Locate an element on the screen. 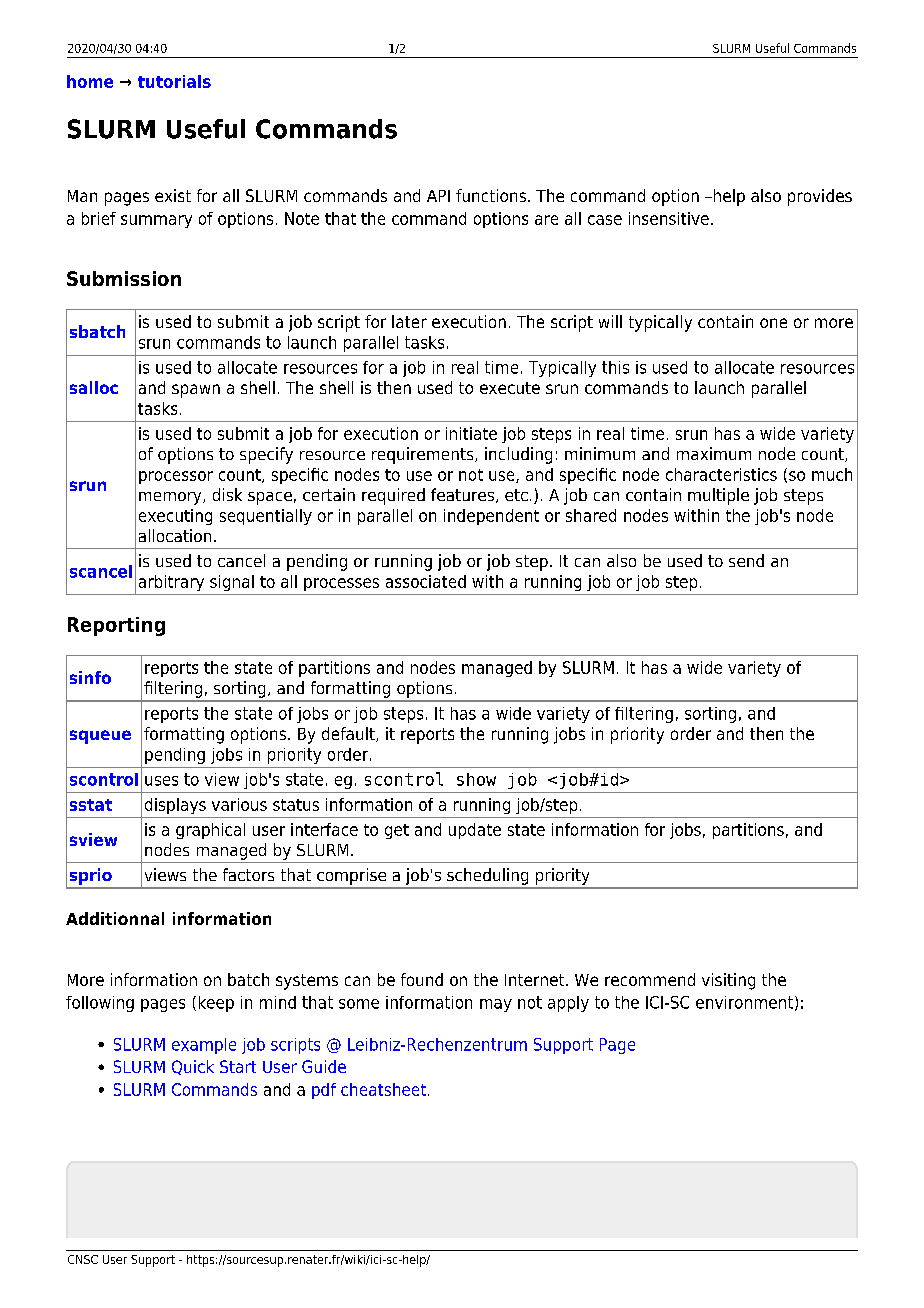 The width and height of the screenshot is (924, 1308). uses is located at coordinates (161, 781).
